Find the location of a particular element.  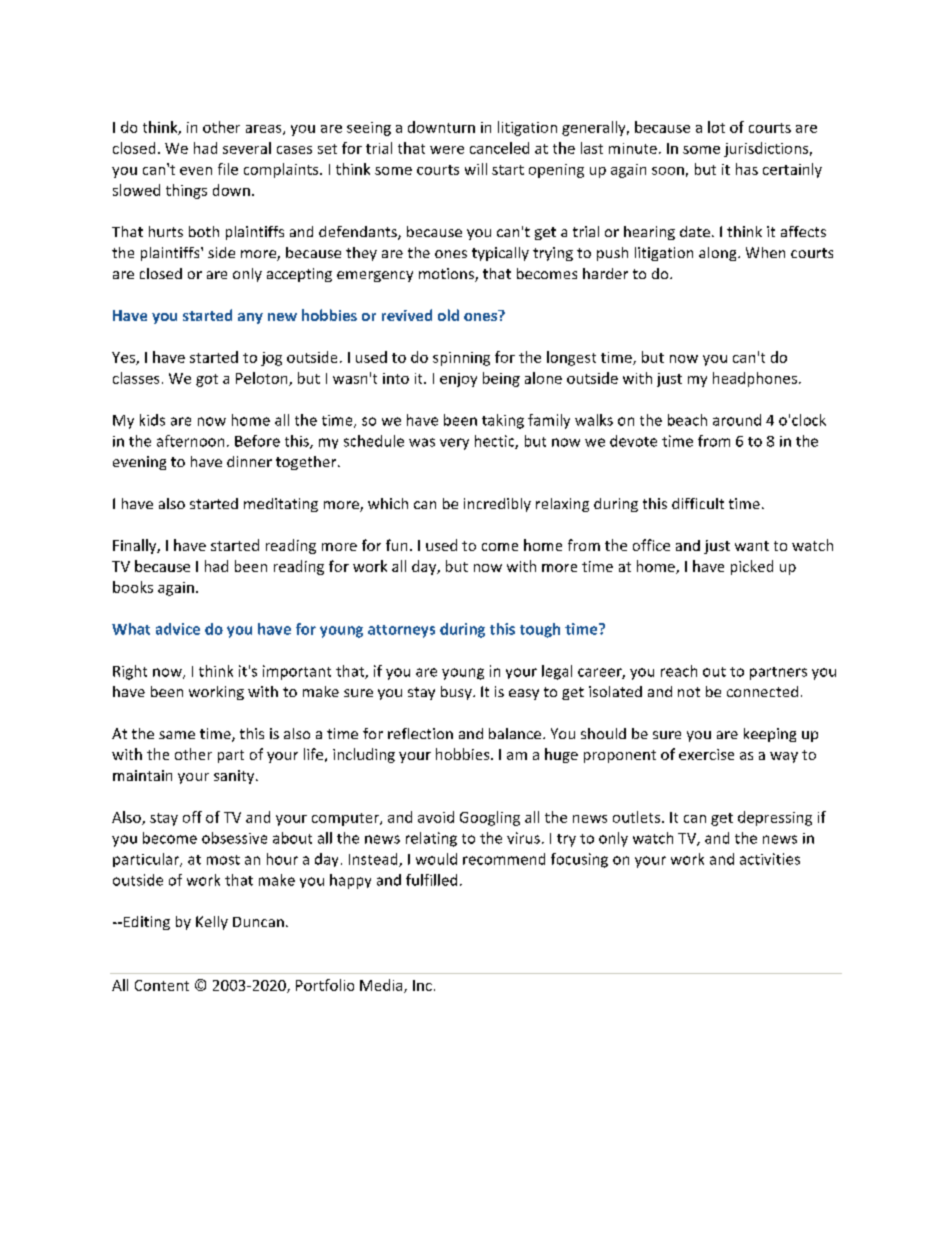

activities is located at coordinates (770, 859).
